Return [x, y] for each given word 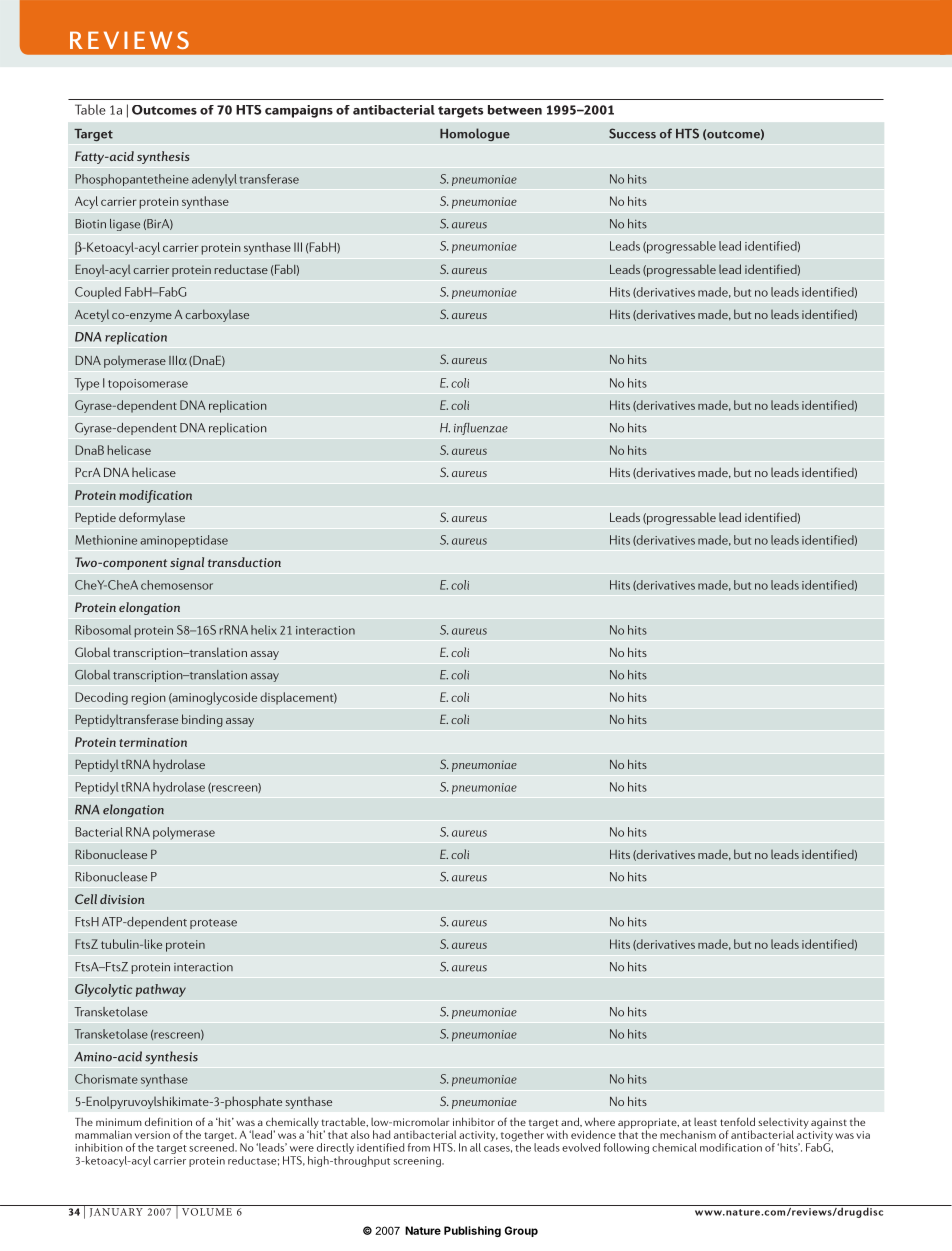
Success [632, 133]
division [122, 899]
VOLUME [207, 1212]
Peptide [95, 518]
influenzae [481, 429]
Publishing [472, 1231]
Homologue [475, 134]
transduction [244, 562]
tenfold [737, 1121]
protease [213, 924]
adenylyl [214, 180]
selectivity [783, 1124]
